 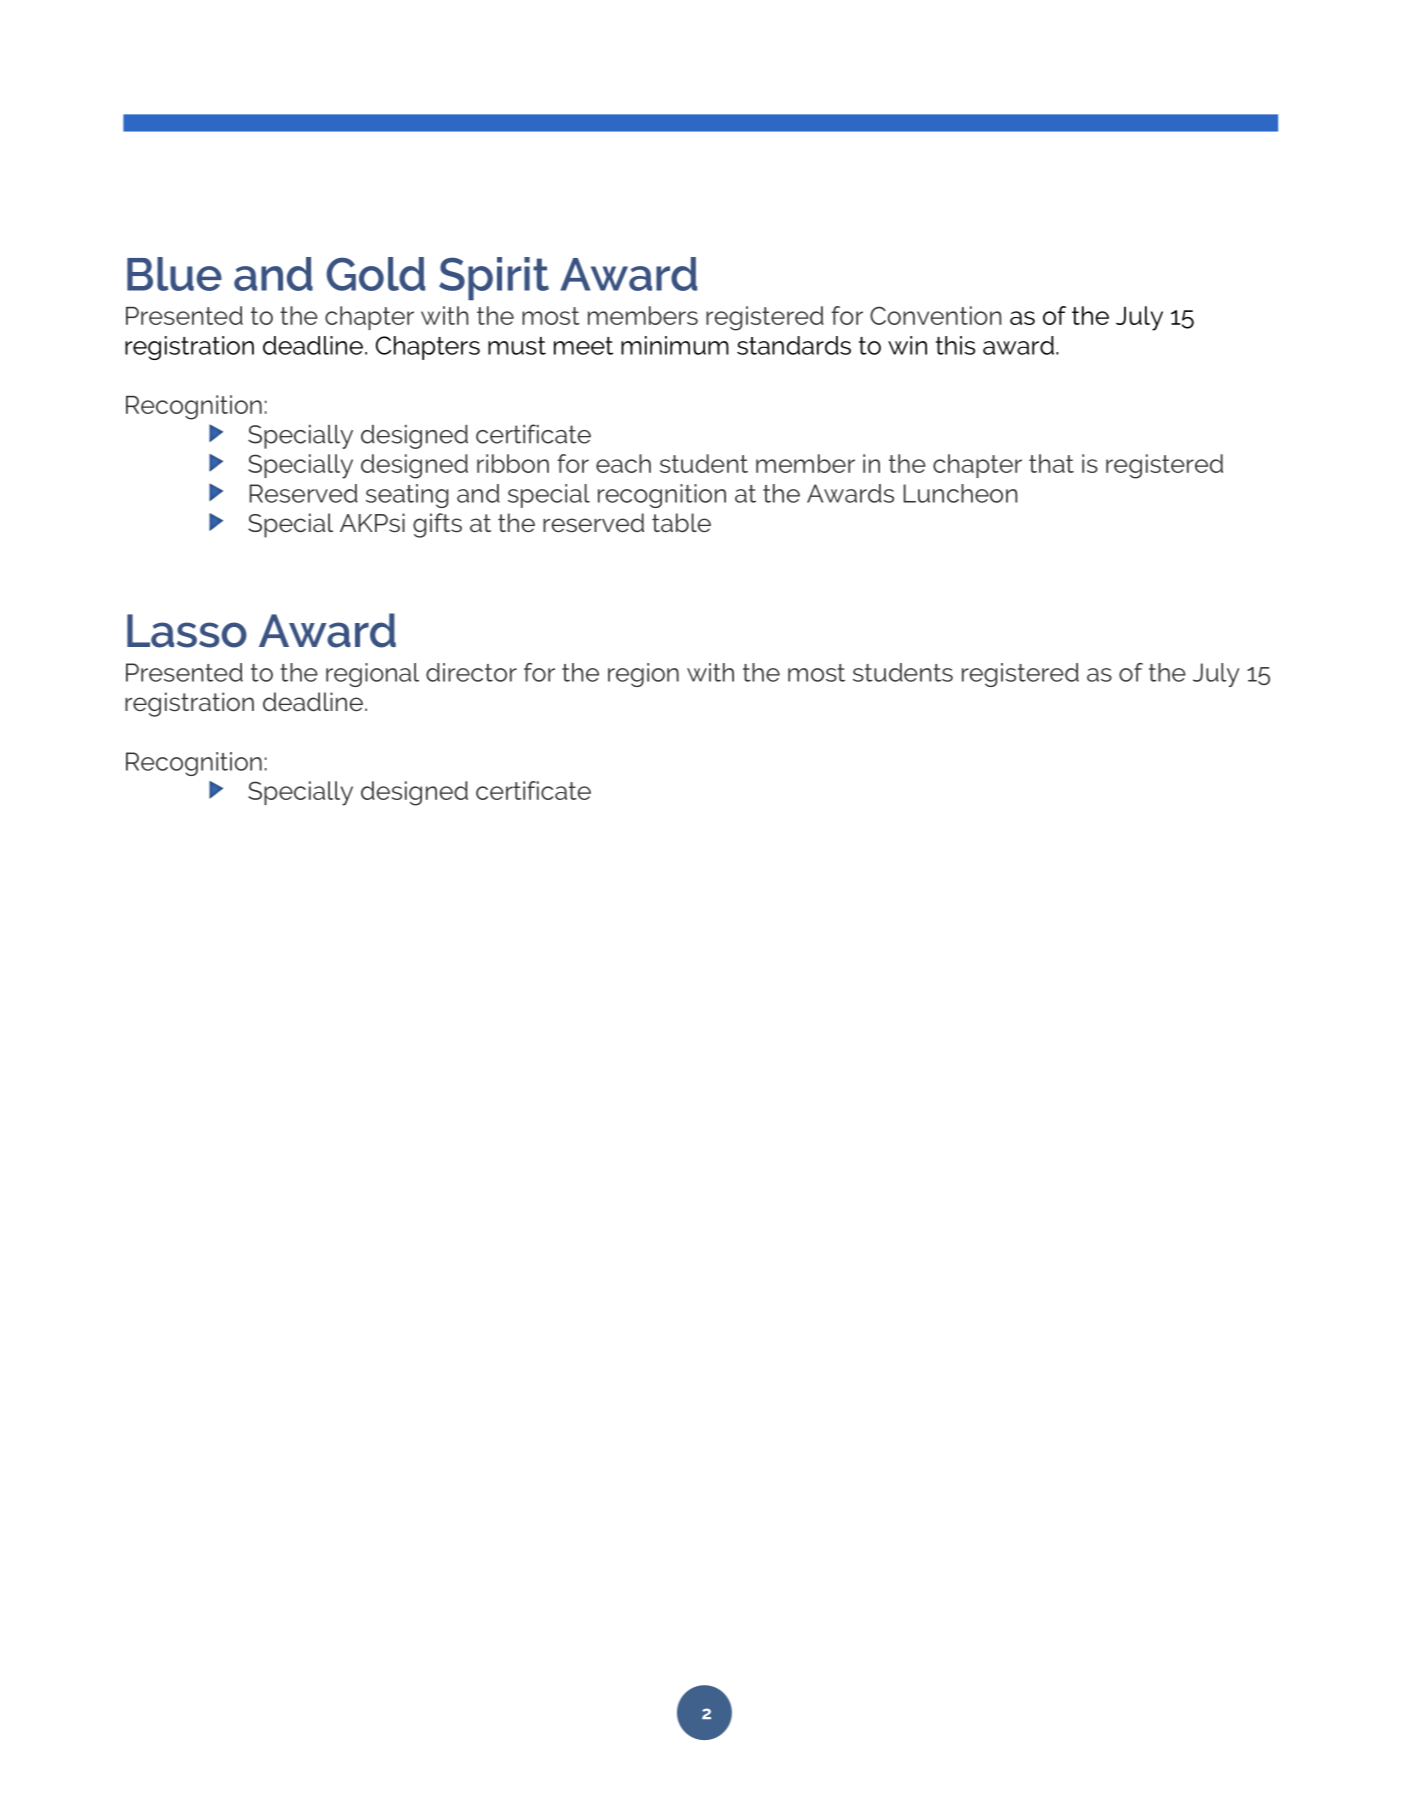 I want to click on meet, so click(x=583, y=346).
